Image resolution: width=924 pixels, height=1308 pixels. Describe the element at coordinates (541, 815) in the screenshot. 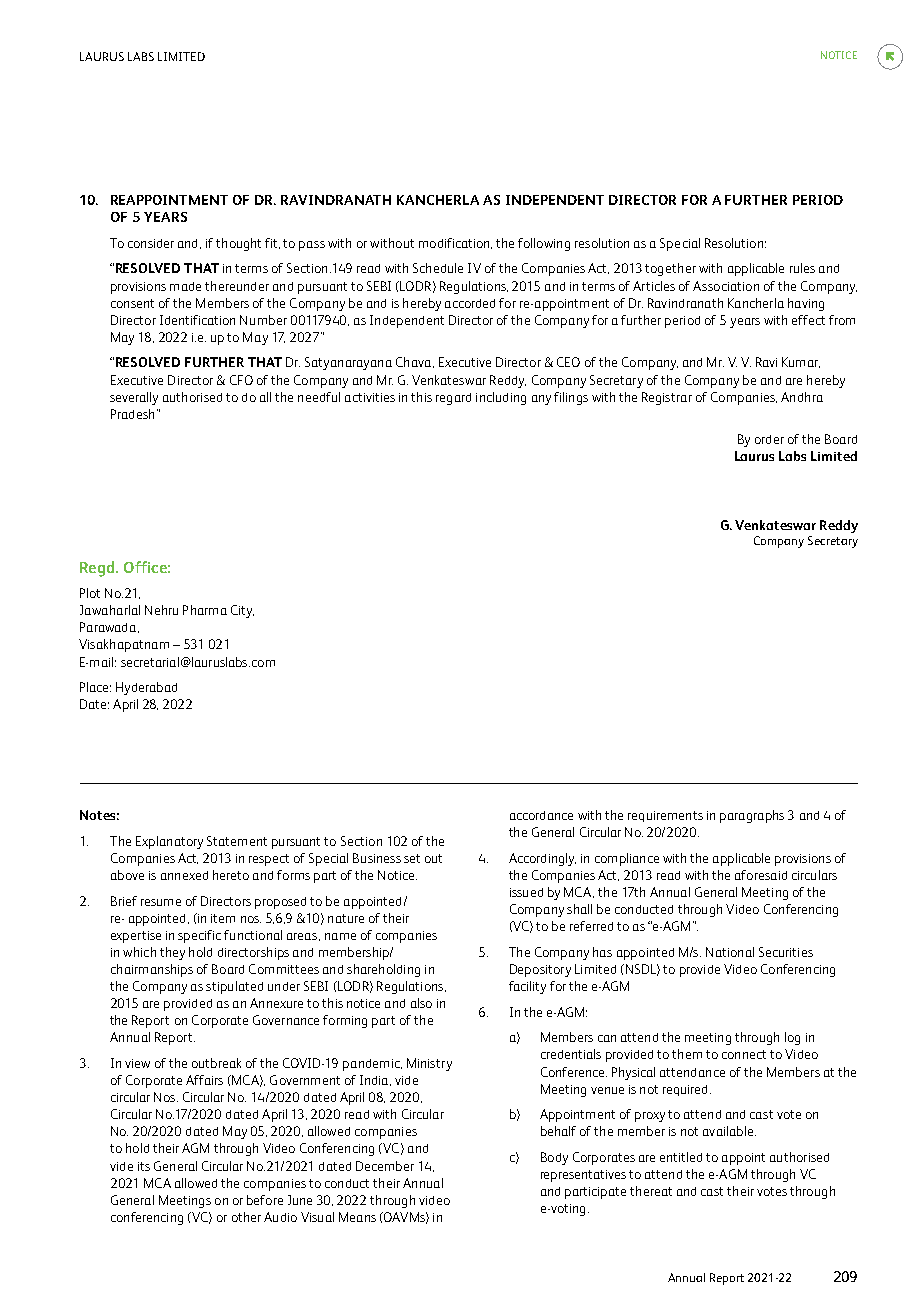

I see `accordance` at that location.
